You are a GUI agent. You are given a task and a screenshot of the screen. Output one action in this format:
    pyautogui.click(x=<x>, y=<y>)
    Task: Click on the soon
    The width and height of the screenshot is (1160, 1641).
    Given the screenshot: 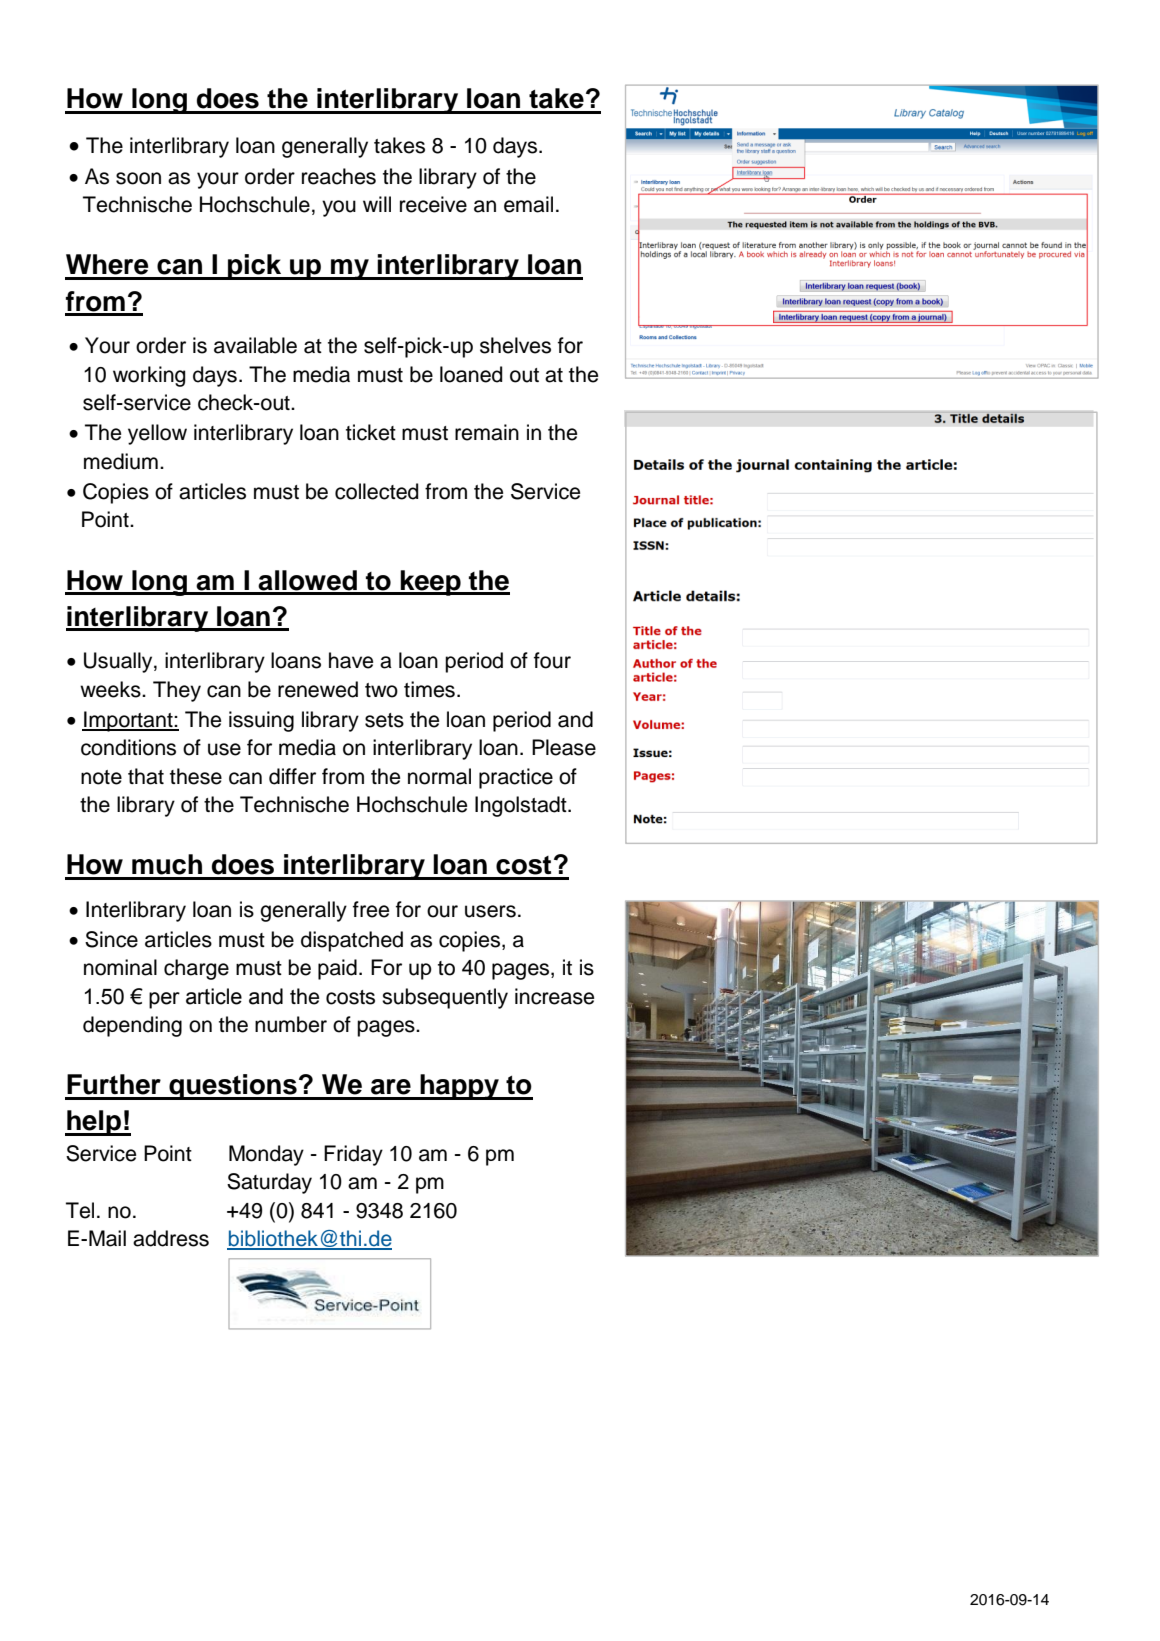 What is the action you would take?
    pyautogui.click(x=138, y=178)
